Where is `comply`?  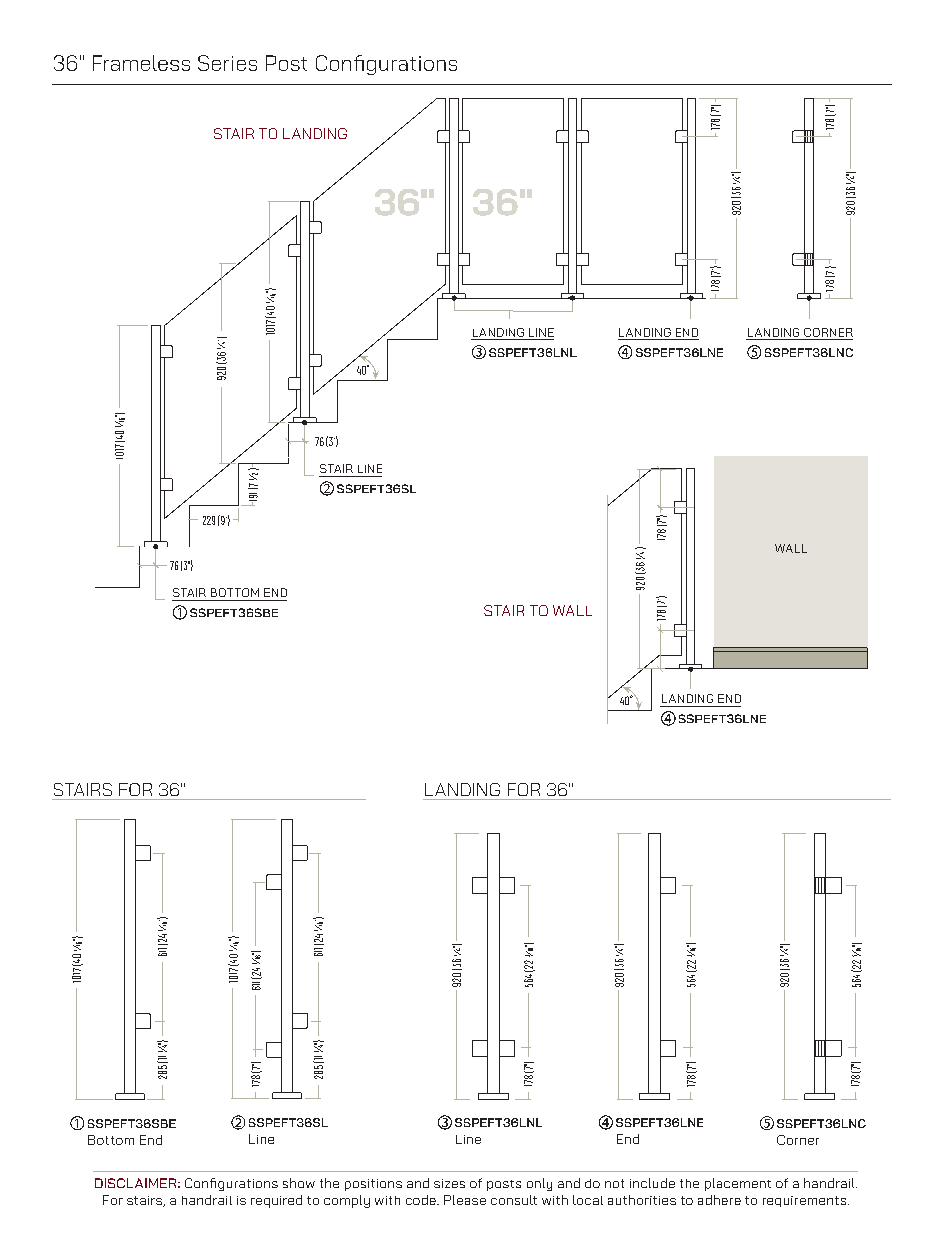
comply is located at coordinates (347, 1201).
